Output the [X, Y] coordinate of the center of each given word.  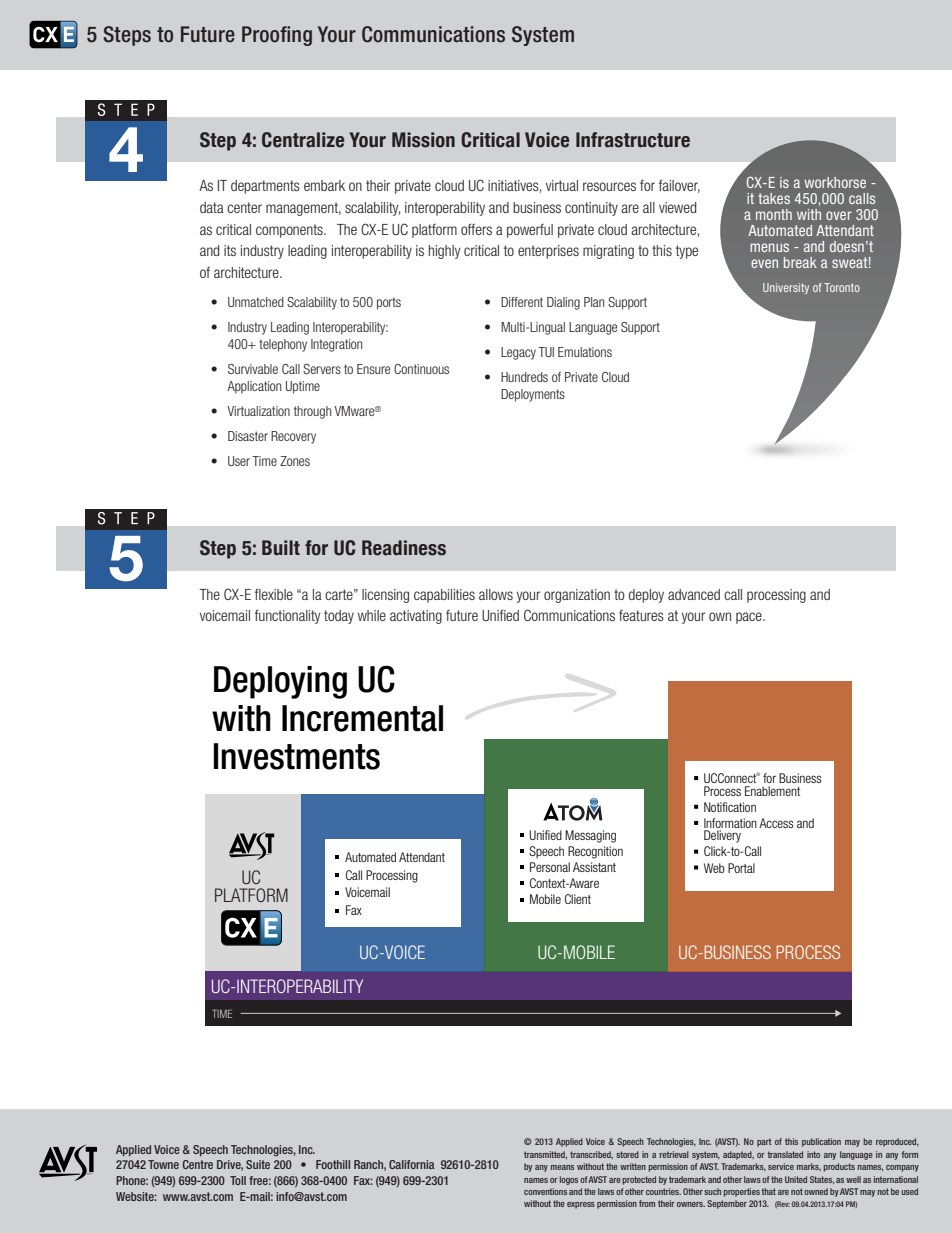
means [562, 1167]
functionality [288, 616]
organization [577, 596]
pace [750, 618]
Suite [258, 1164]
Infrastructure [633, 140]
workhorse [835, 182]
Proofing [277, 36]
